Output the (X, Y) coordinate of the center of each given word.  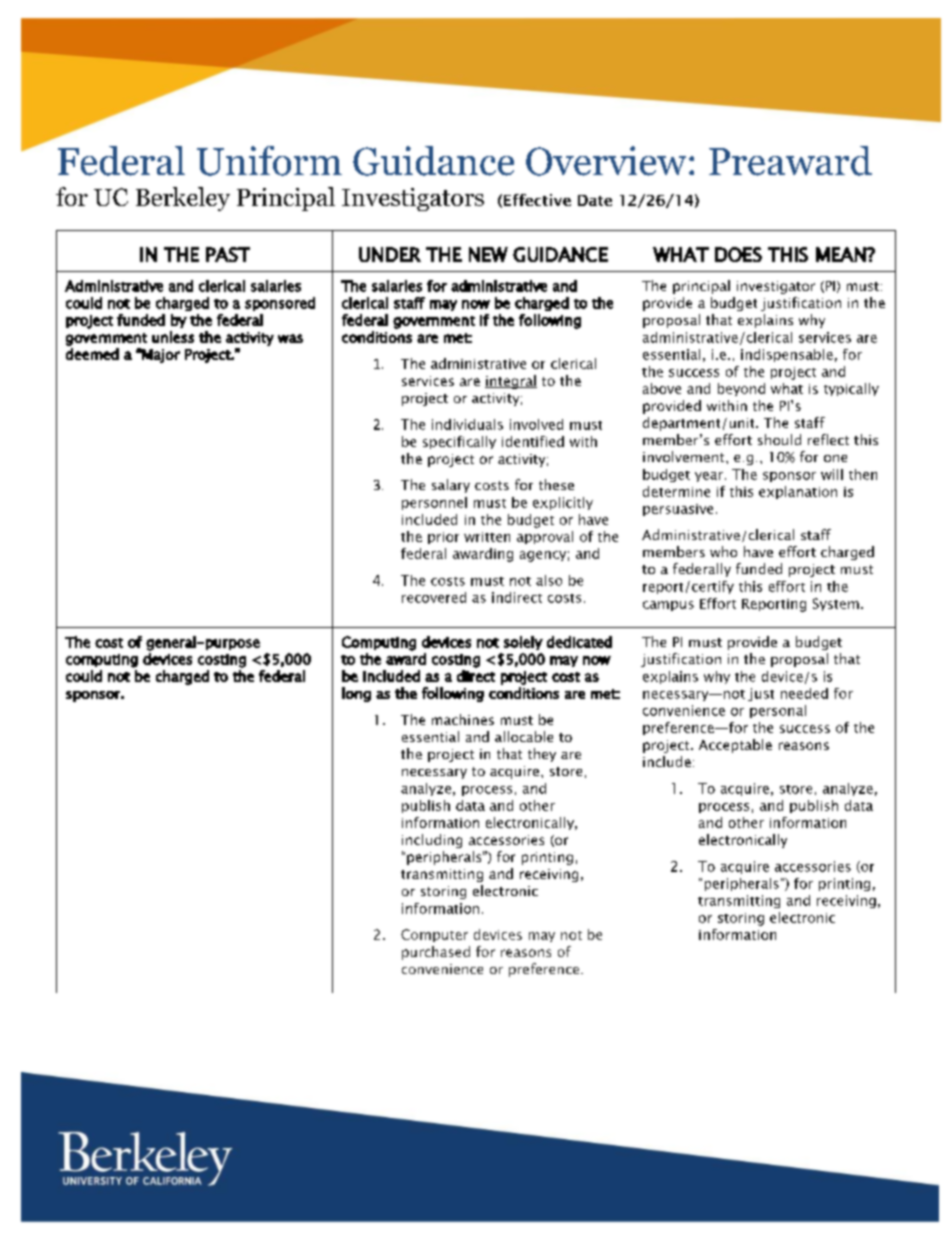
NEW (488, 254)
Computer (434, 935)
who (723, 551)
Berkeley (183, 199)
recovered (434, 597)
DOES (738, 254)
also (549, 580)
